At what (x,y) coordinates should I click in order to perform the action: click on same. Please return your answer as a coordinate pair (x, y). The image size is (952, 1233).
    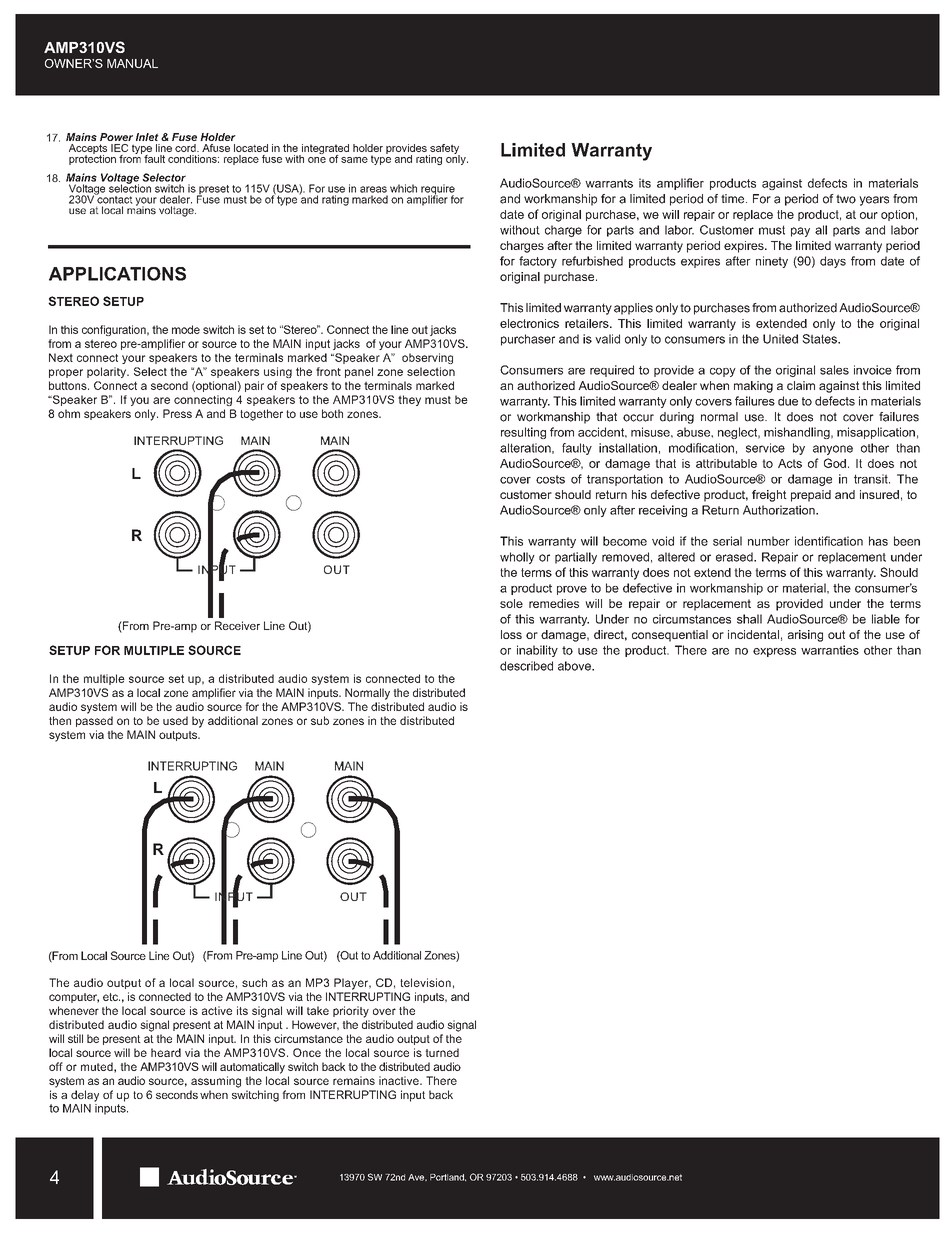
    Looking at the image, I should click on (354, 160).
